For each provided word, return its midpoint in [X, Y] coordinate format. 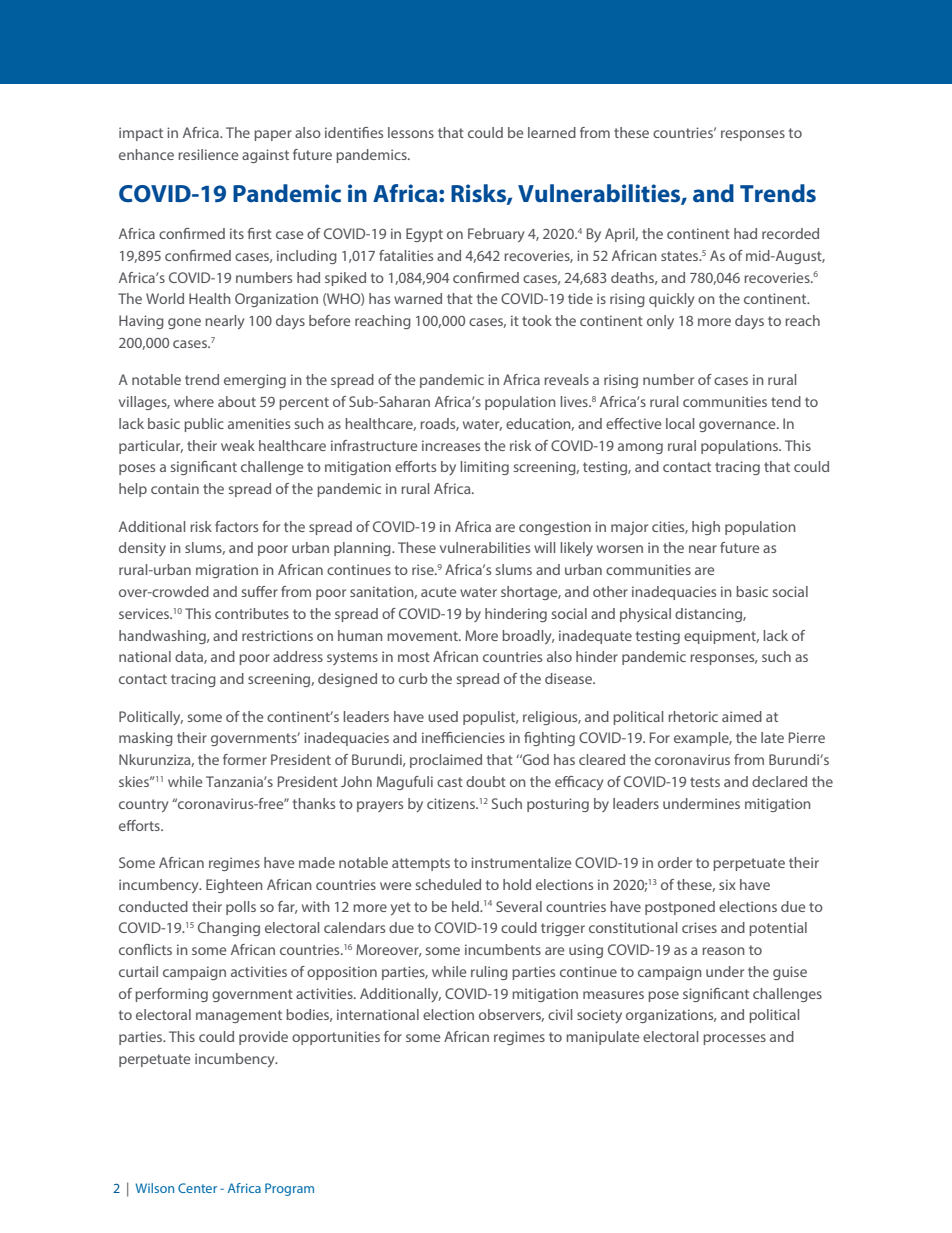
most [414, 657]
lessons [411, 132]
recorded [790, 233]
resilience [208, 154]
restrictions [277, 635]
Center [197, 1188]
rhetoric [693, 716]
